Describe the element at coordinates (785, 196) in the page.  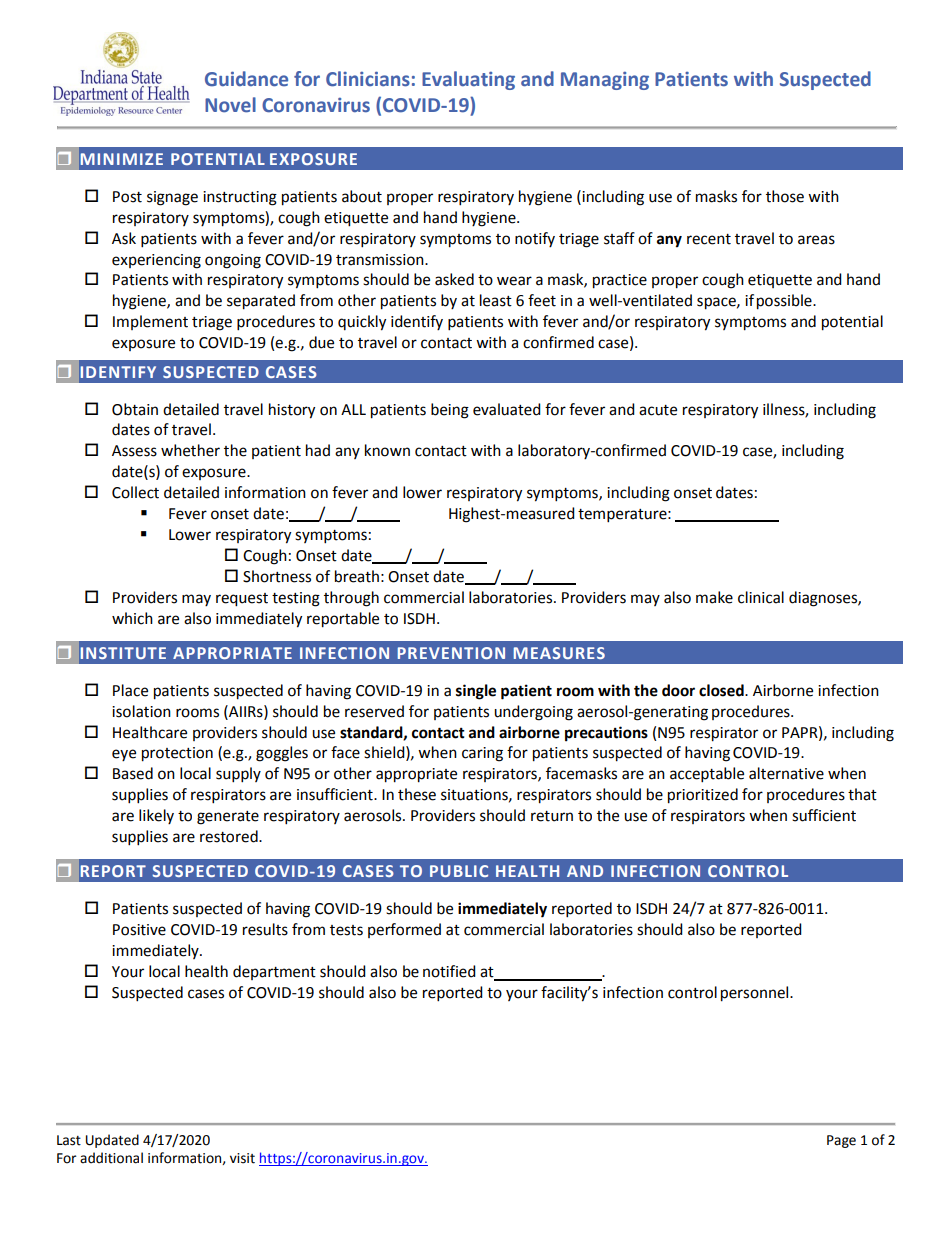
I see `those` at that location.
